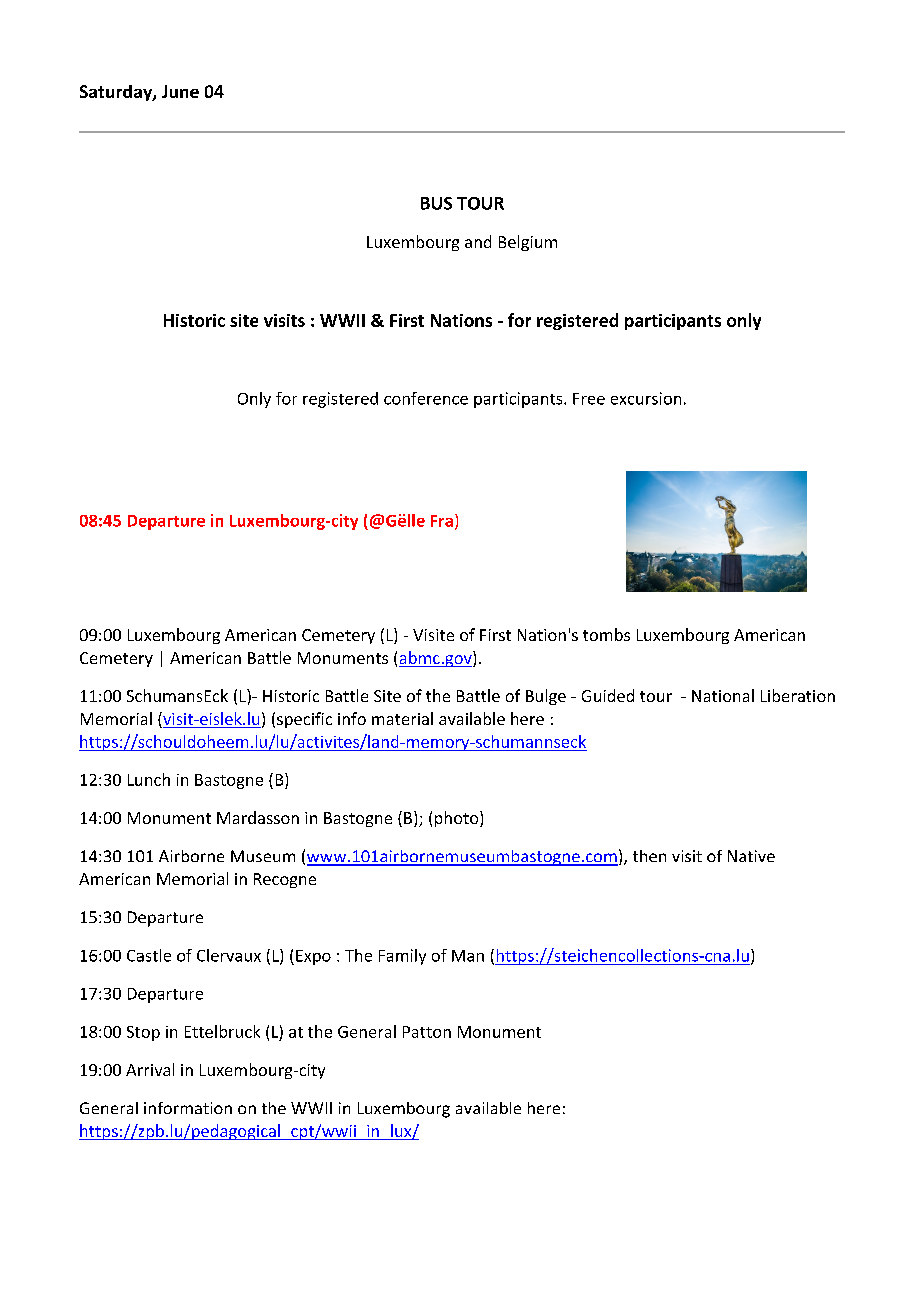 The image size is (924, 1308). What do you see at coordinates (143, 1033) in the document?
I see `Stop` at bounding box center [143, 1033].
